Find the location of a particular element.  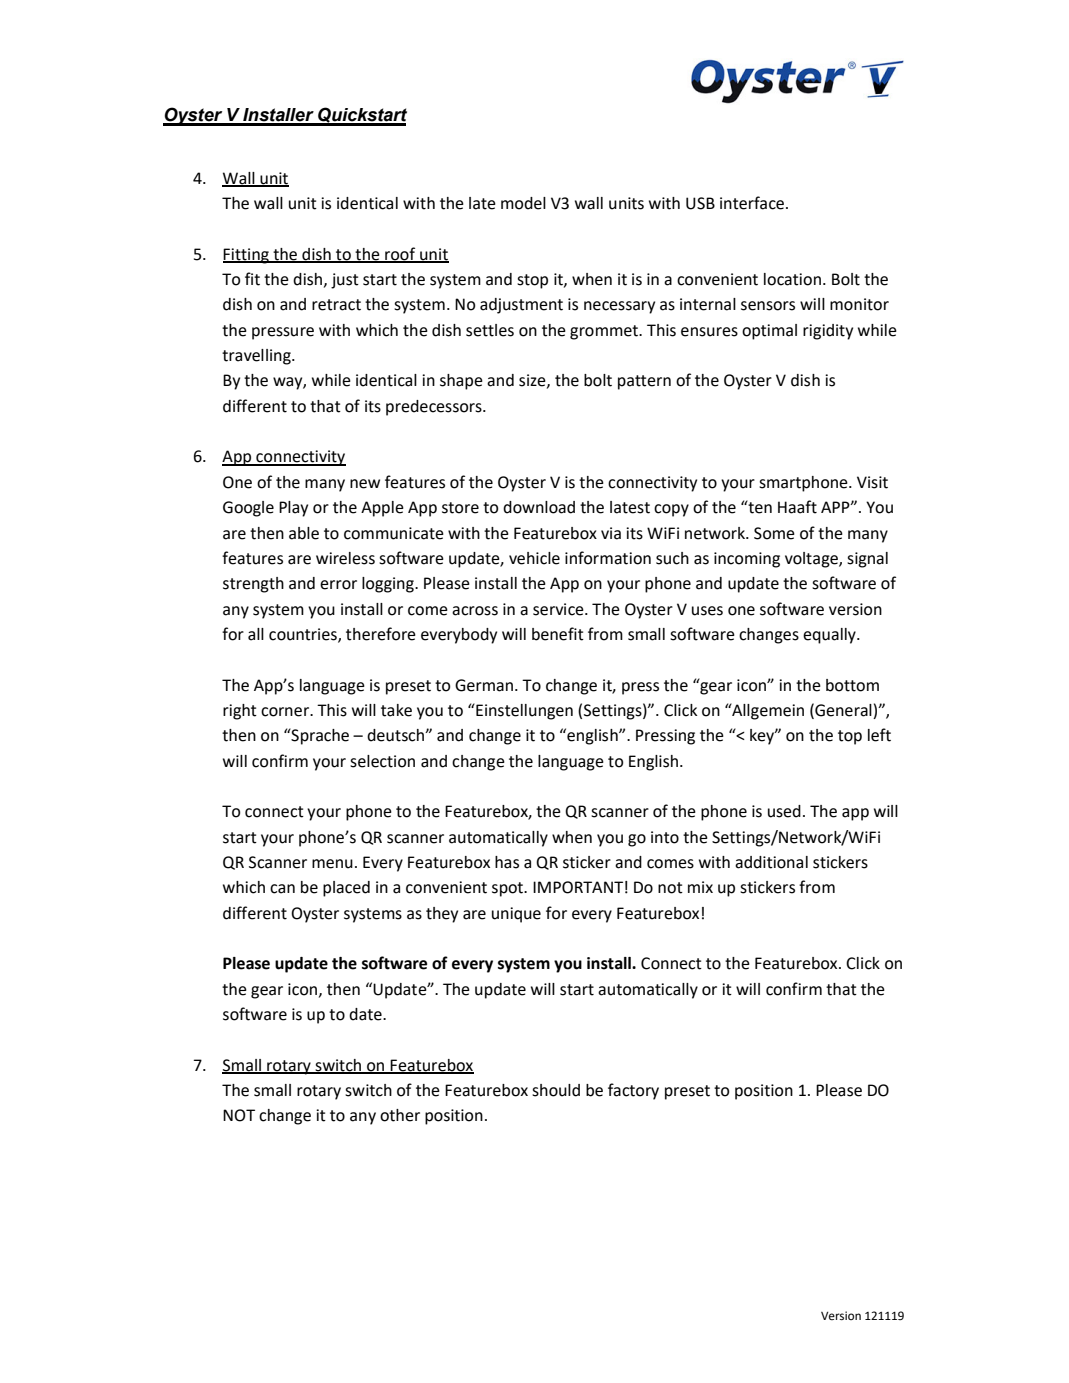

other is located at coordinates (400, 1115).
